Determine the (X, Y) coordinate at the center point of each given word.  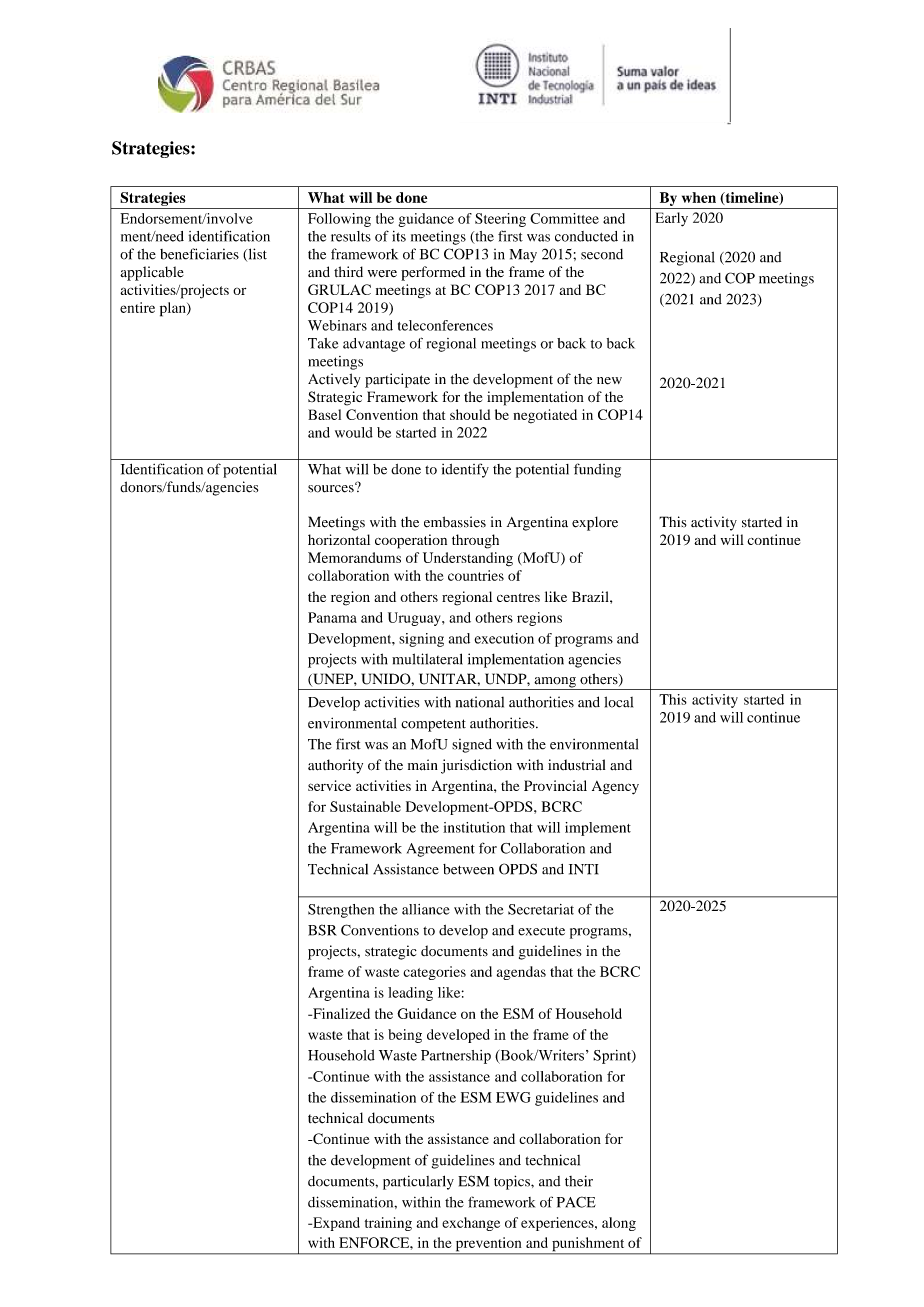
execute (541, 931)
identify (465, 470)
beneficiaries (199, 254)
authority (335, 766)
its (399, 236)
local (618, 702)
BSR (322, 930)
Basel (324, 414)
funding (597, 470)
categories (434, 973)
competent (433, 725)
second (602, 254)
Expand (335, 1224)
